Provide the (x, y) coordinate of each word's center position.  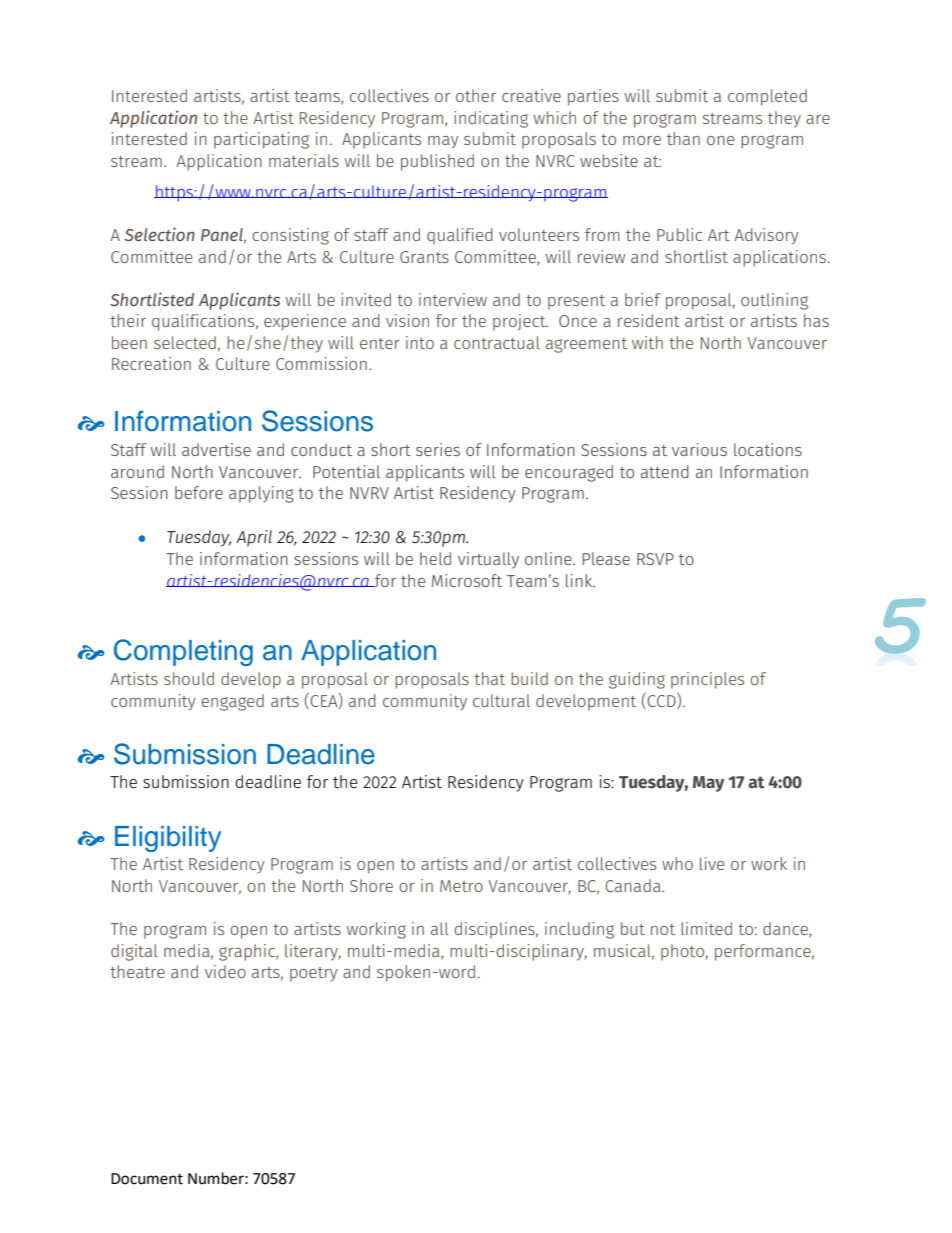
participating (261, 140)
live (712, 863)
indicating (491, 119)
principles (707, 680)
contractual (497, 342)
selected (185, 342)
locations (768, 449)
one (720, 140)
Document (147, 1179)
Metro (461, 886)
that (489, 678)
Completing (183, 652)
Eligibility (168, 839)
